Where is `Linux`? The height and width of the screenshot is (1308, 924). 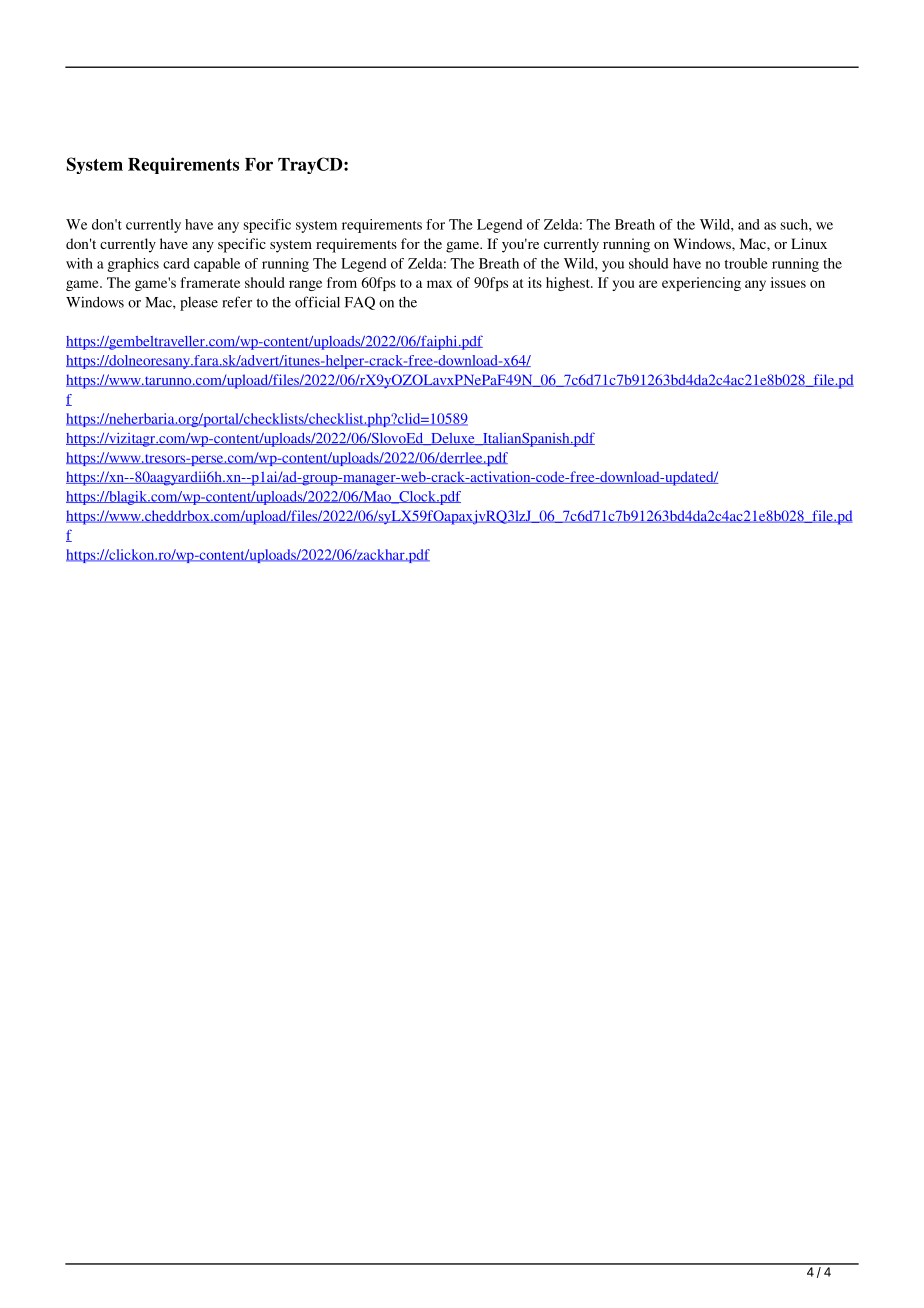
Linux is located at coordinates (809, 243).
